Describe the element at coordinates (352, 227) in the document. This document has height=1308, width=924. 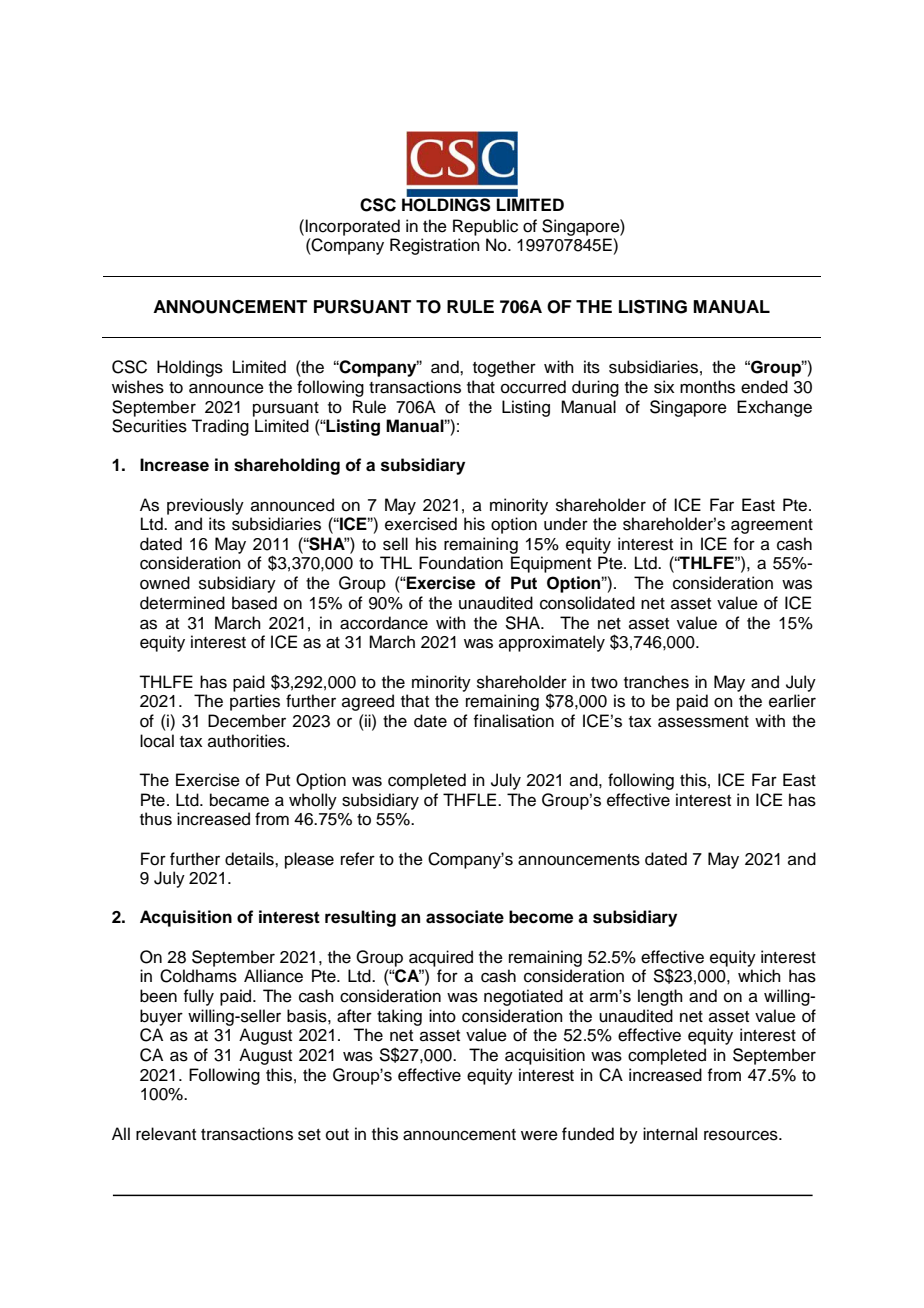
I see `Incorporated` at that location.
